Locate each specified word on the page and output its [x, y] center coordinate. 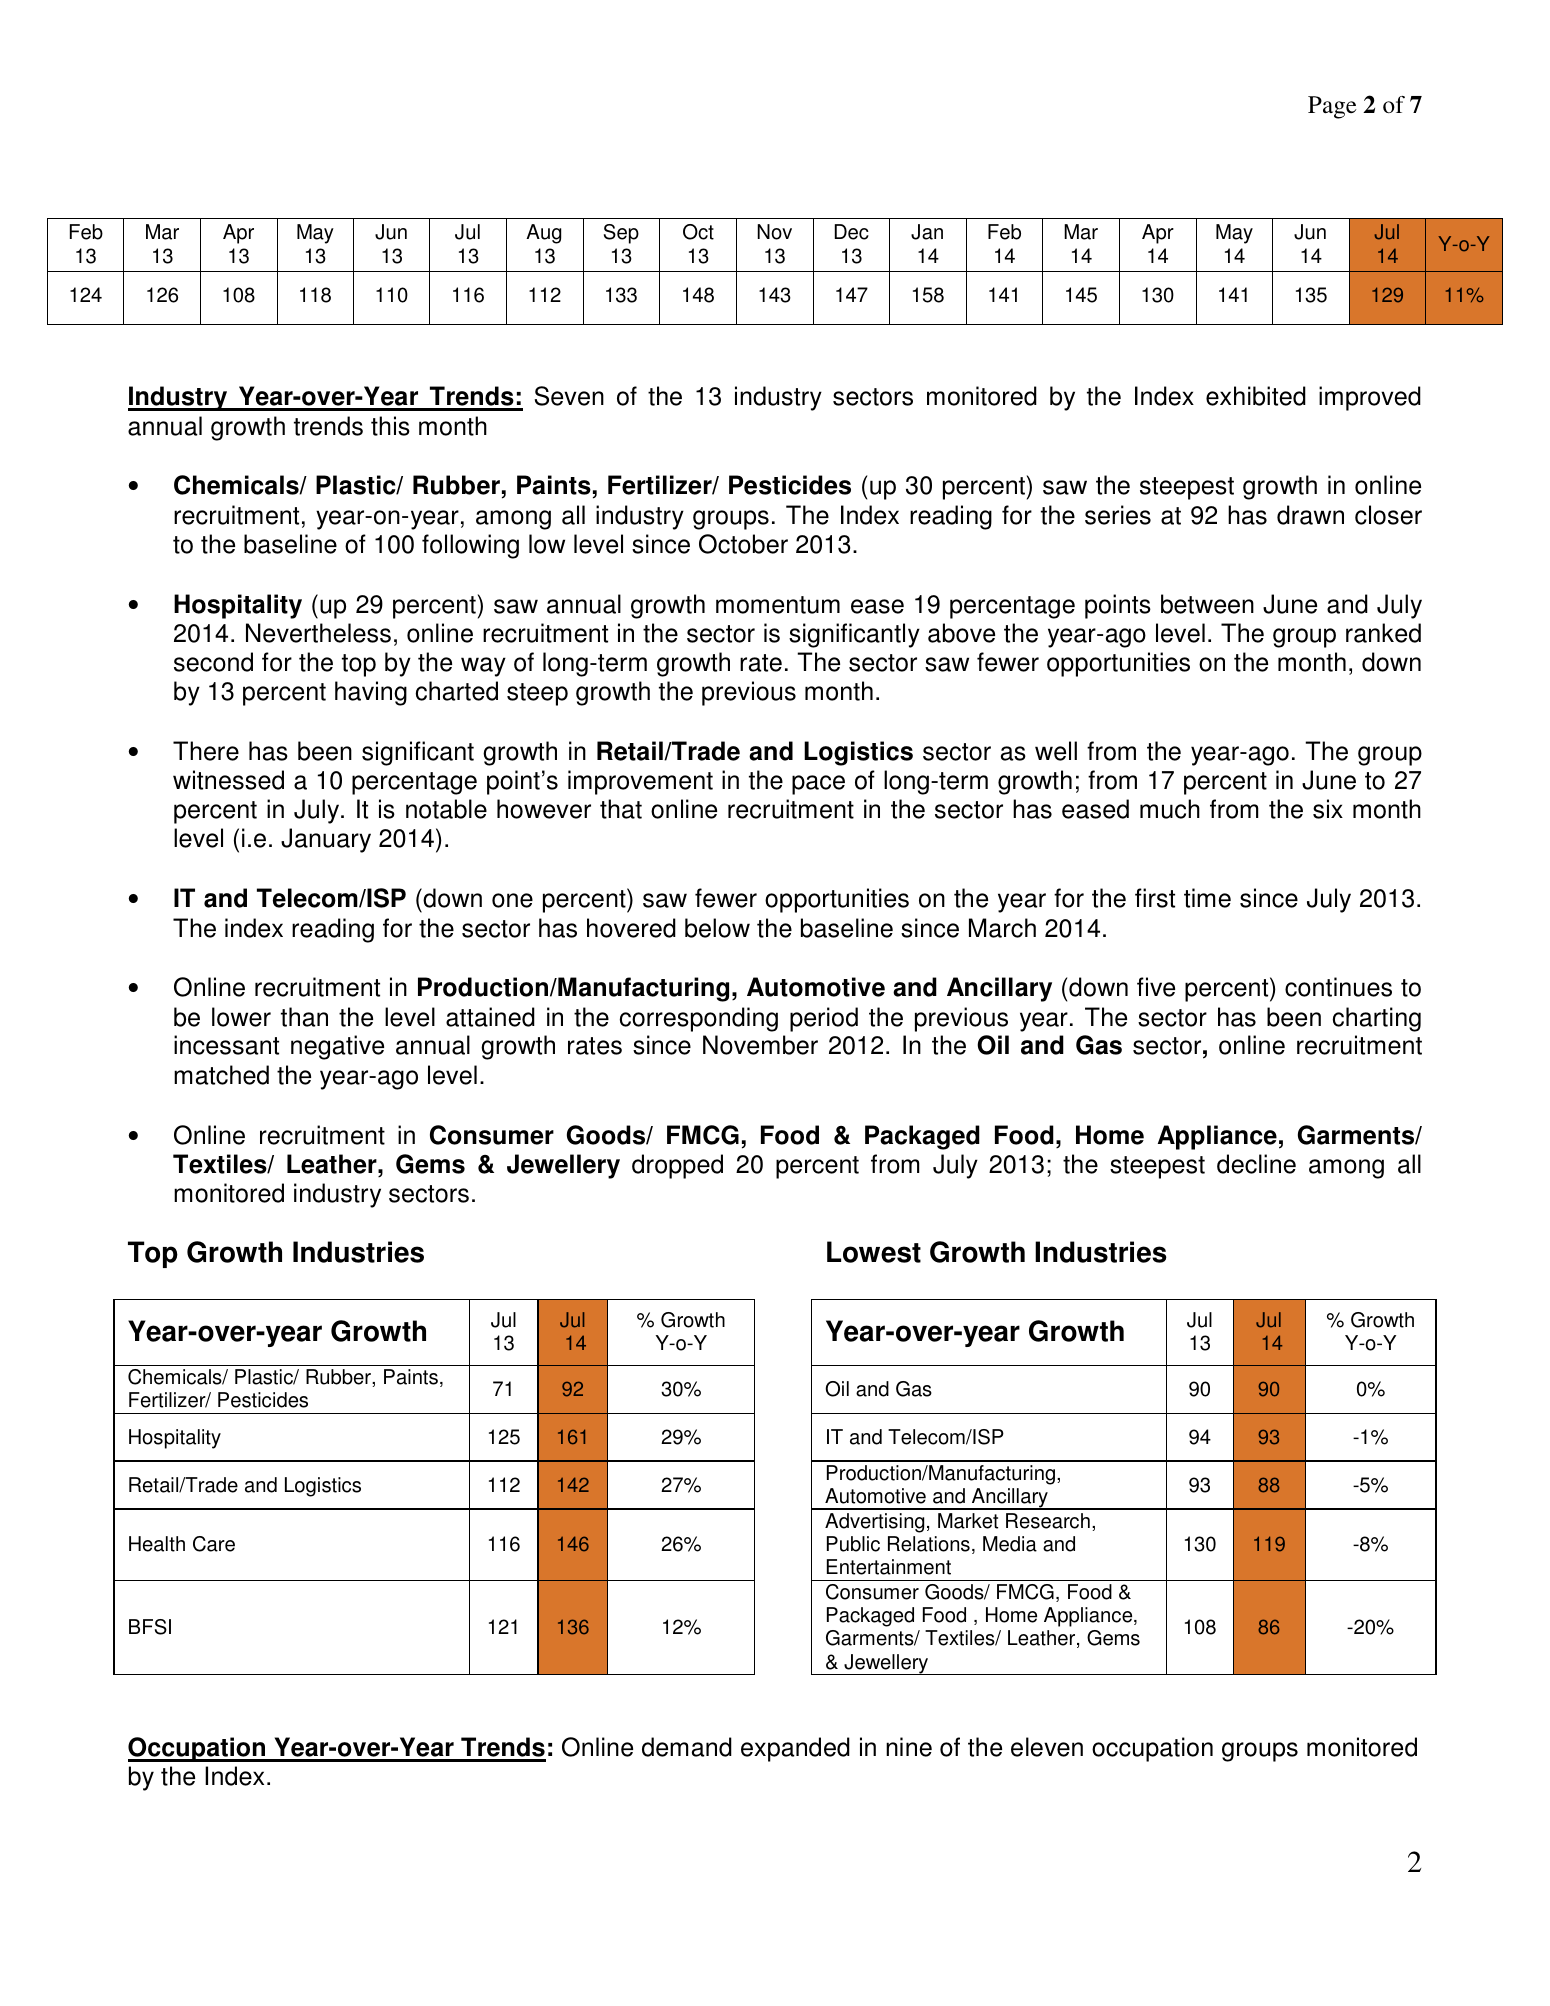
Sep [621, 234]
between [1207, 604]
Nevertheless [318, 633]
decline [1256, 1164]
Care [214, 1544]
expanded [795, 1749]
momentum [778, 605]
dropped [677, 1166]
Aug [543, 234]
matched [221, 1075]
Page [1332, 107]
